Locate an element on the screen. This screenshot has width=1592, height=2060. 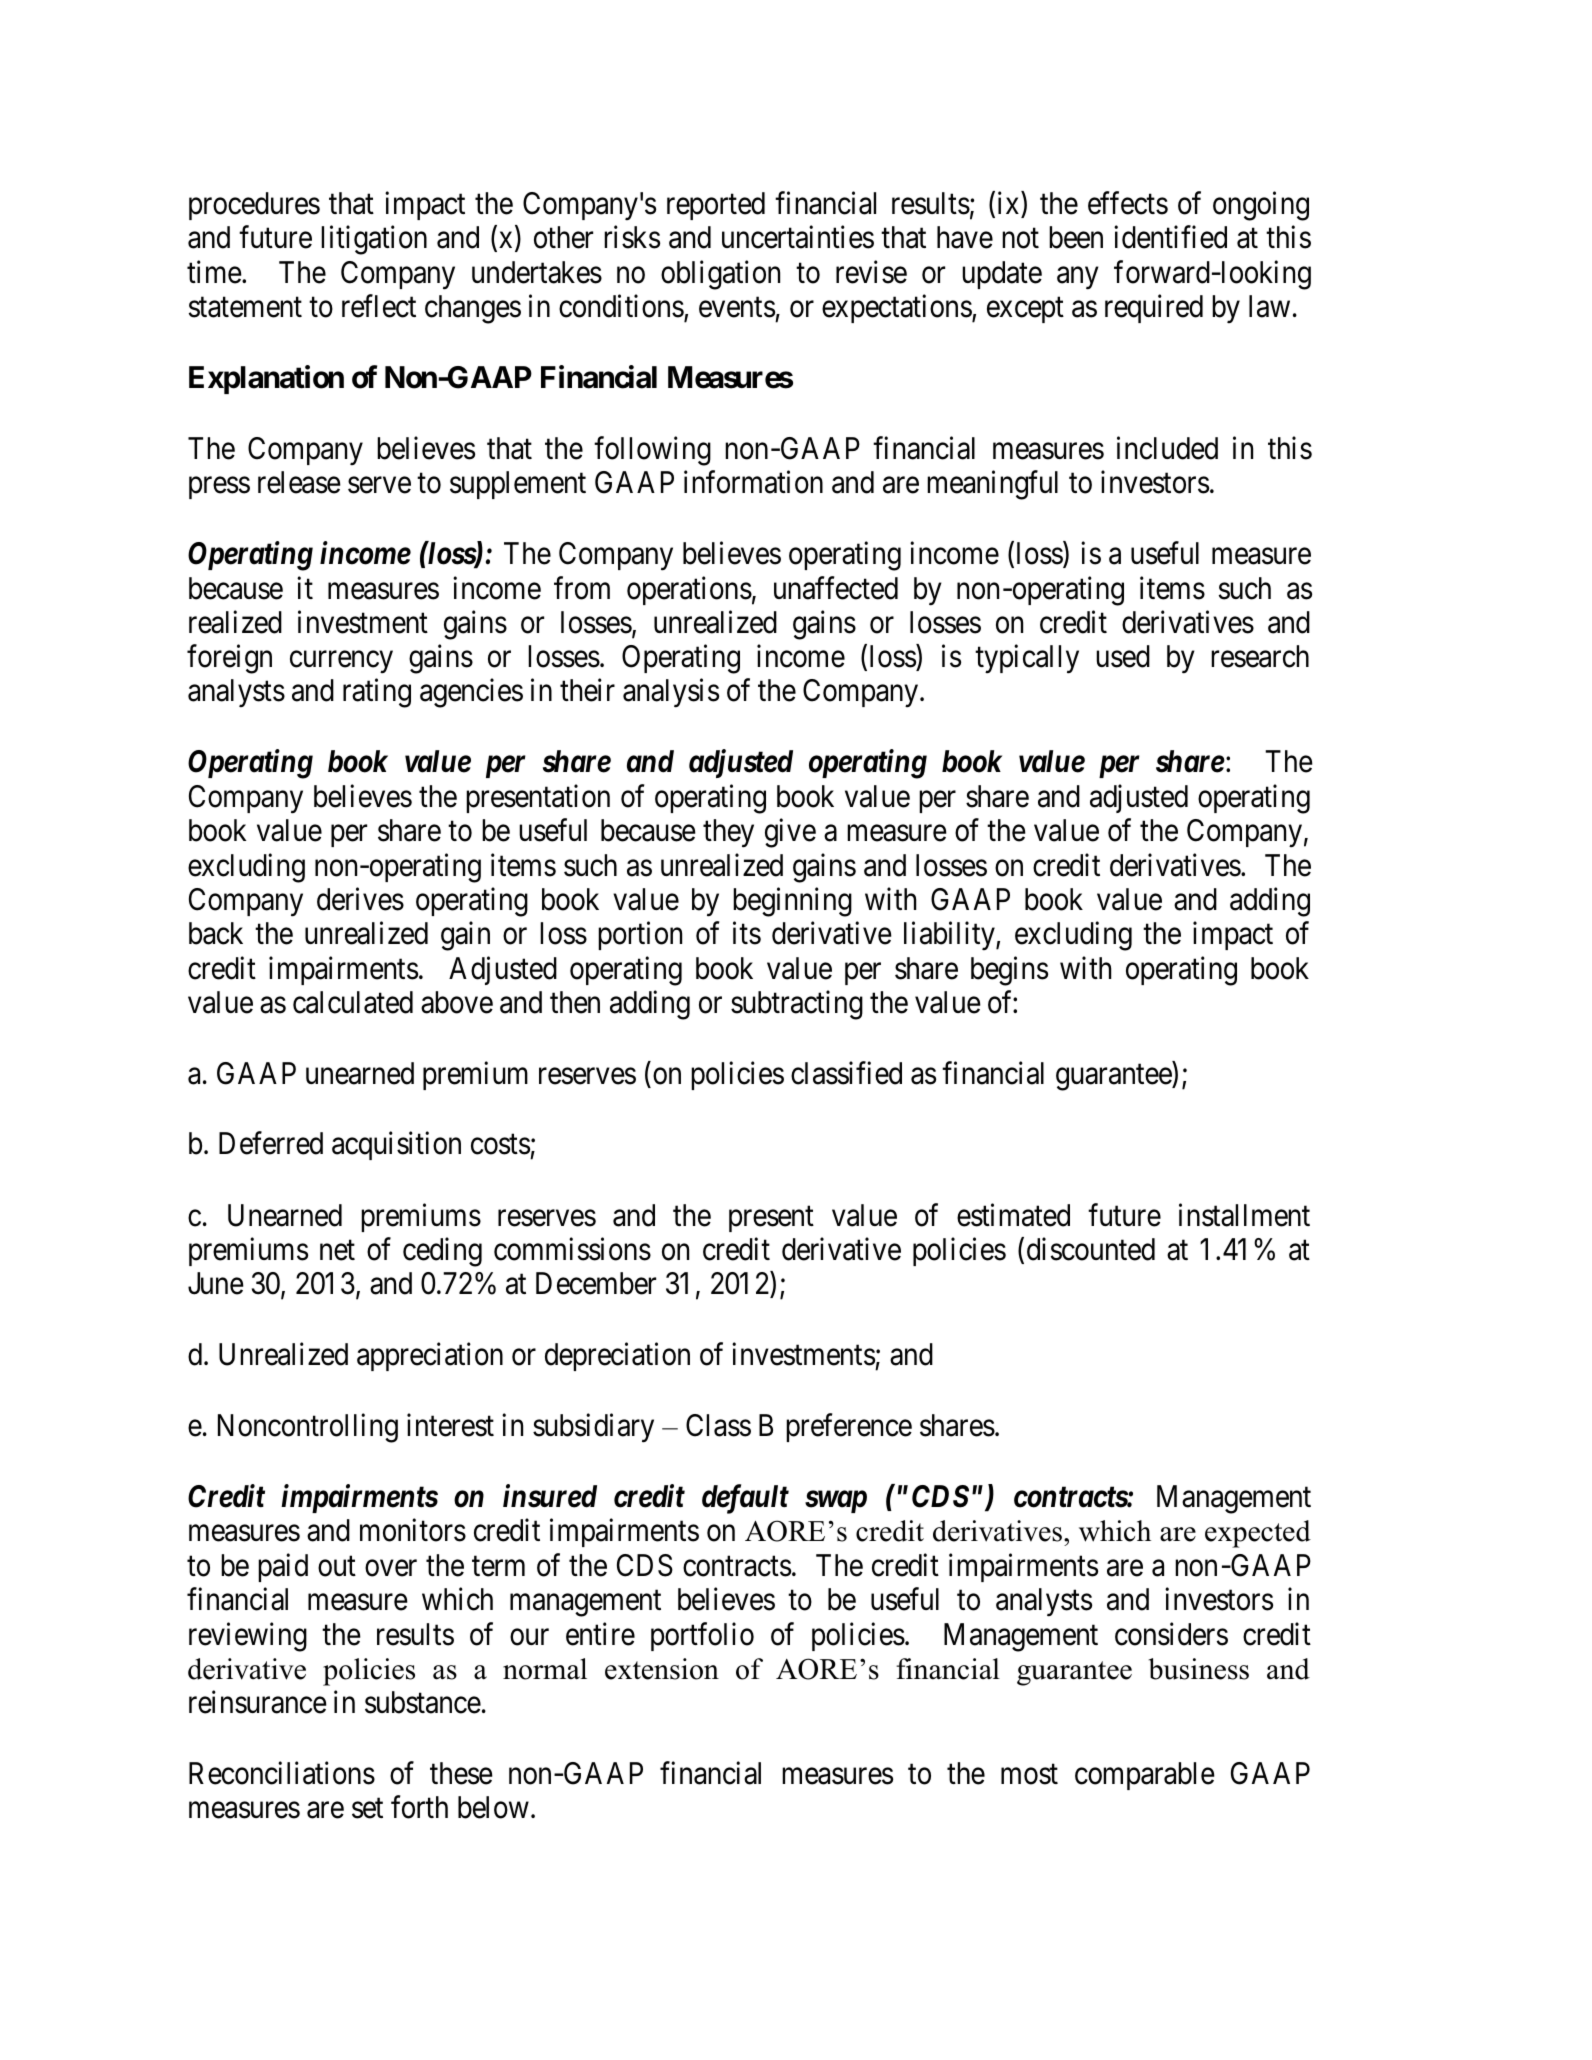
identified is located at coordinates (1170, 237).
